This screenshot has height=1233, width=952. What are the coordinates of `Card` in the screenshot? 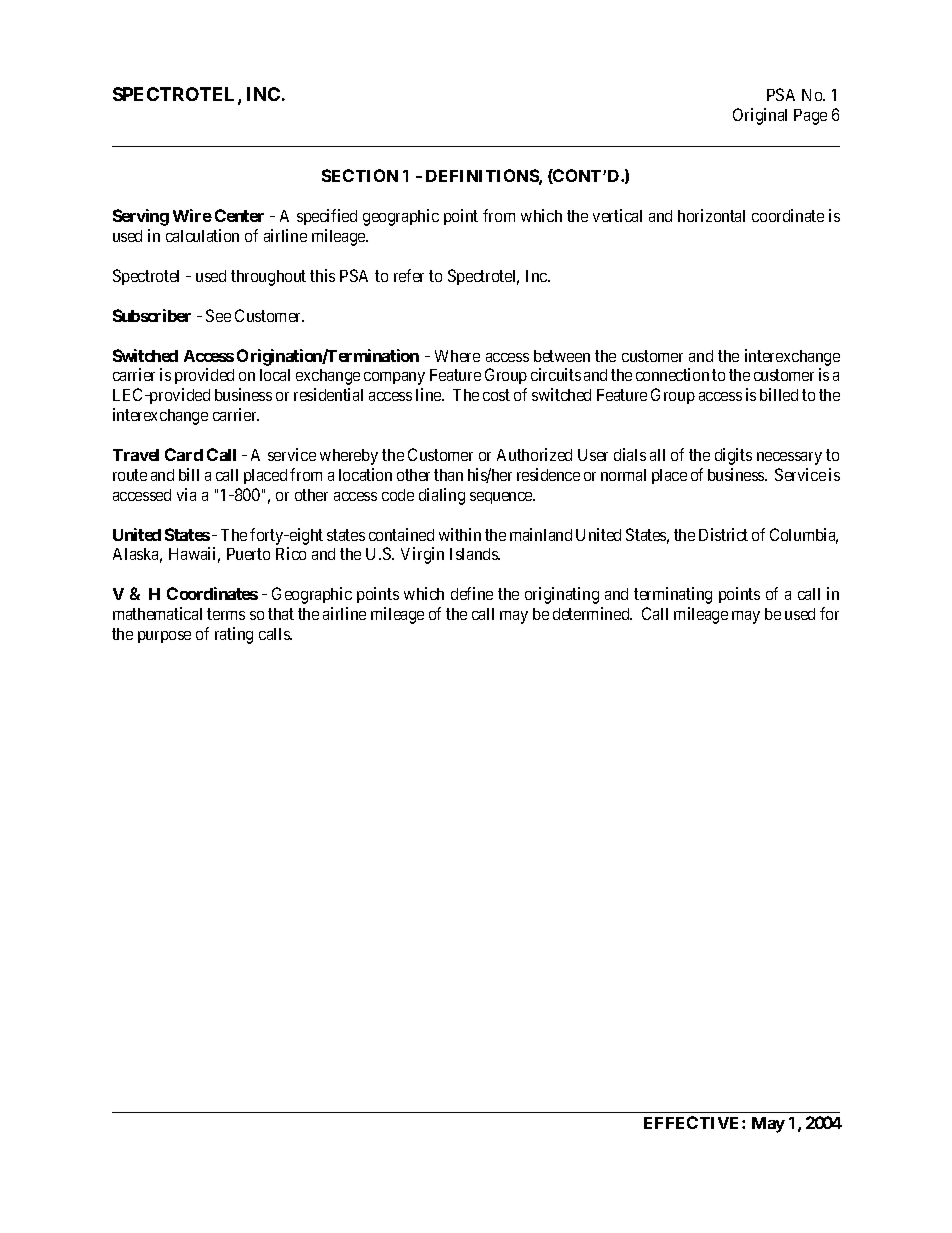 It's located at (184, 454).
